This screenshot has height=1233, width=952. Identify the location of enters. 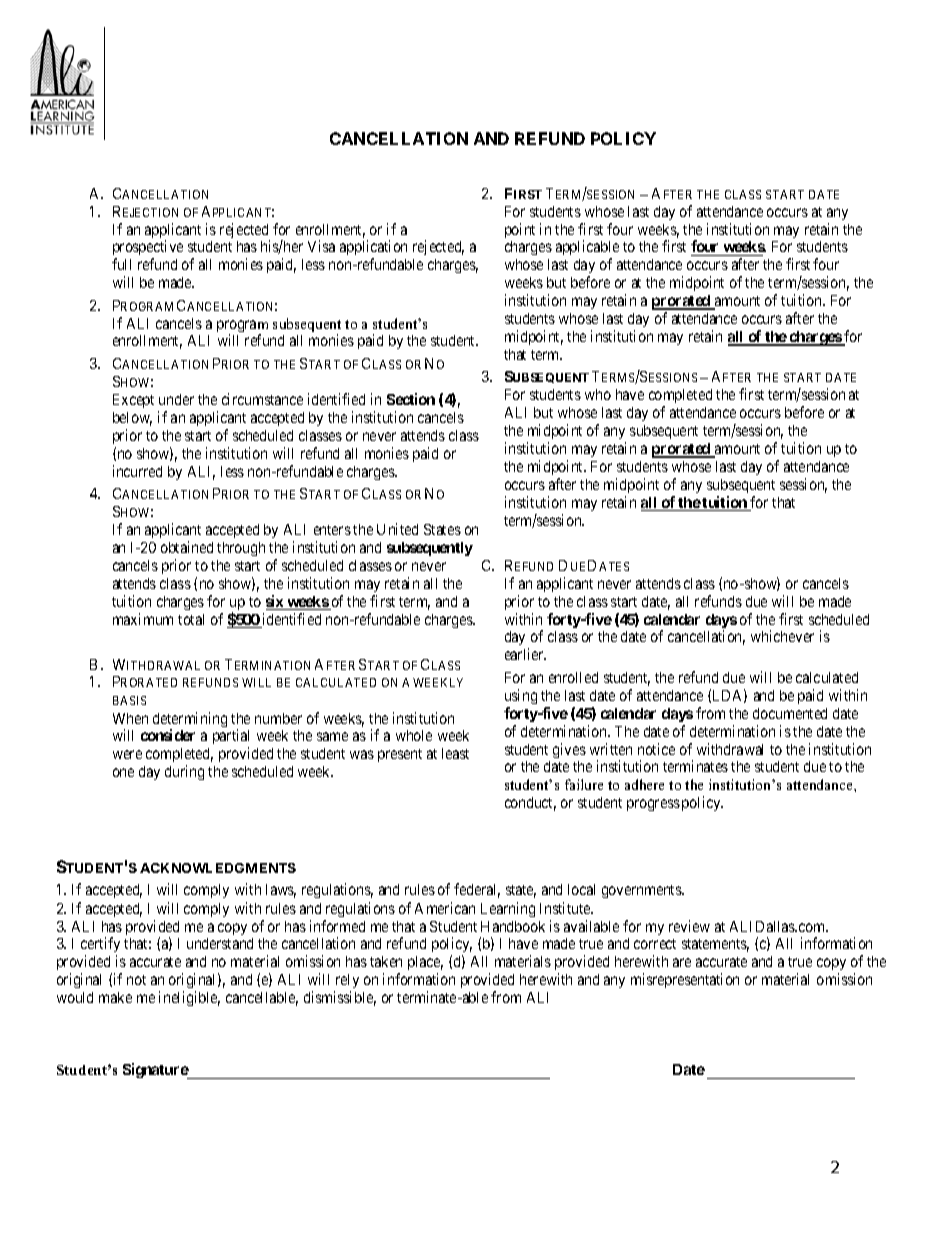
(332, 530).
